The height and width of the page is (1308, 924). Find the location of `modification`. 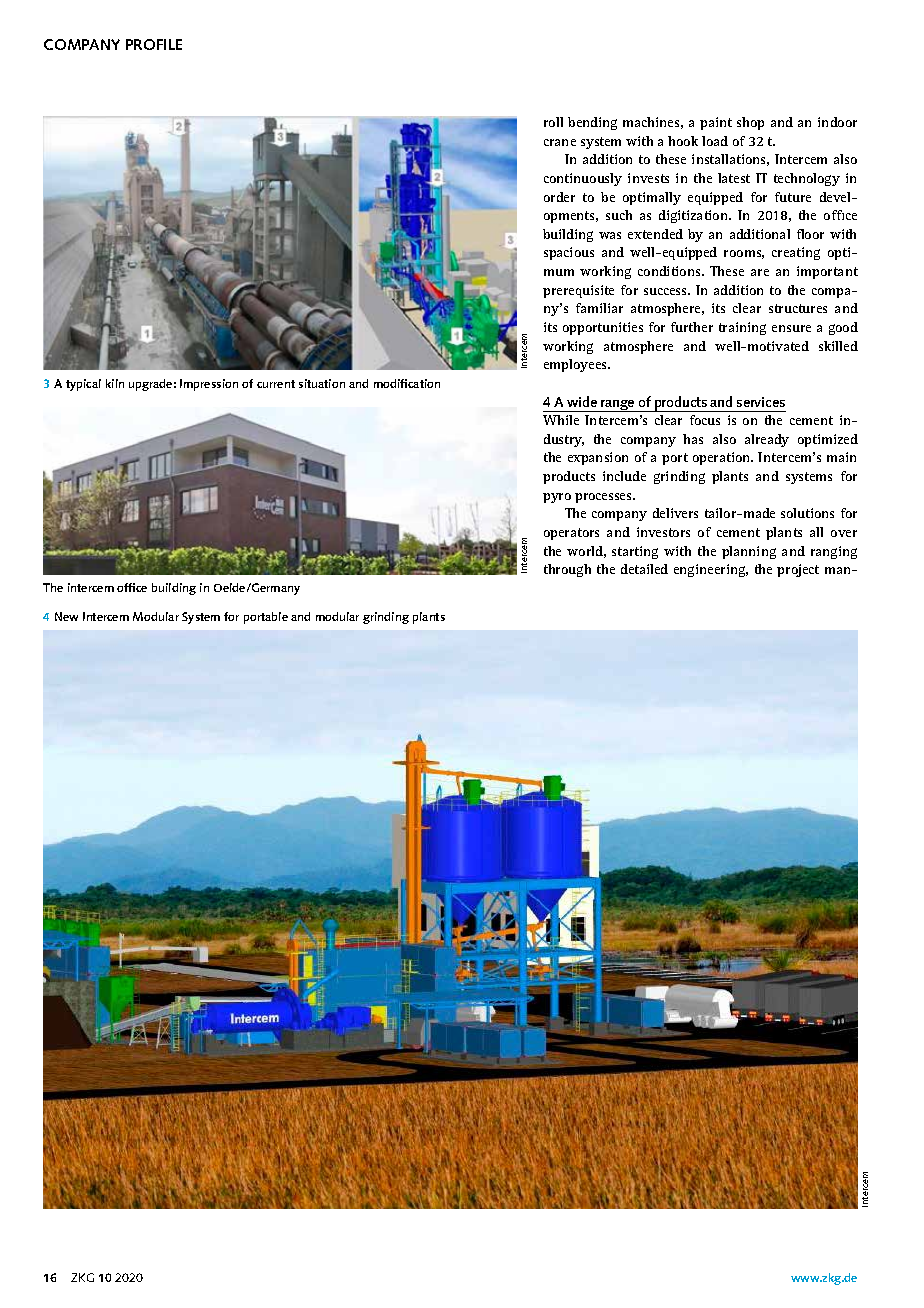

modification is located at coordinates (407, 383).
